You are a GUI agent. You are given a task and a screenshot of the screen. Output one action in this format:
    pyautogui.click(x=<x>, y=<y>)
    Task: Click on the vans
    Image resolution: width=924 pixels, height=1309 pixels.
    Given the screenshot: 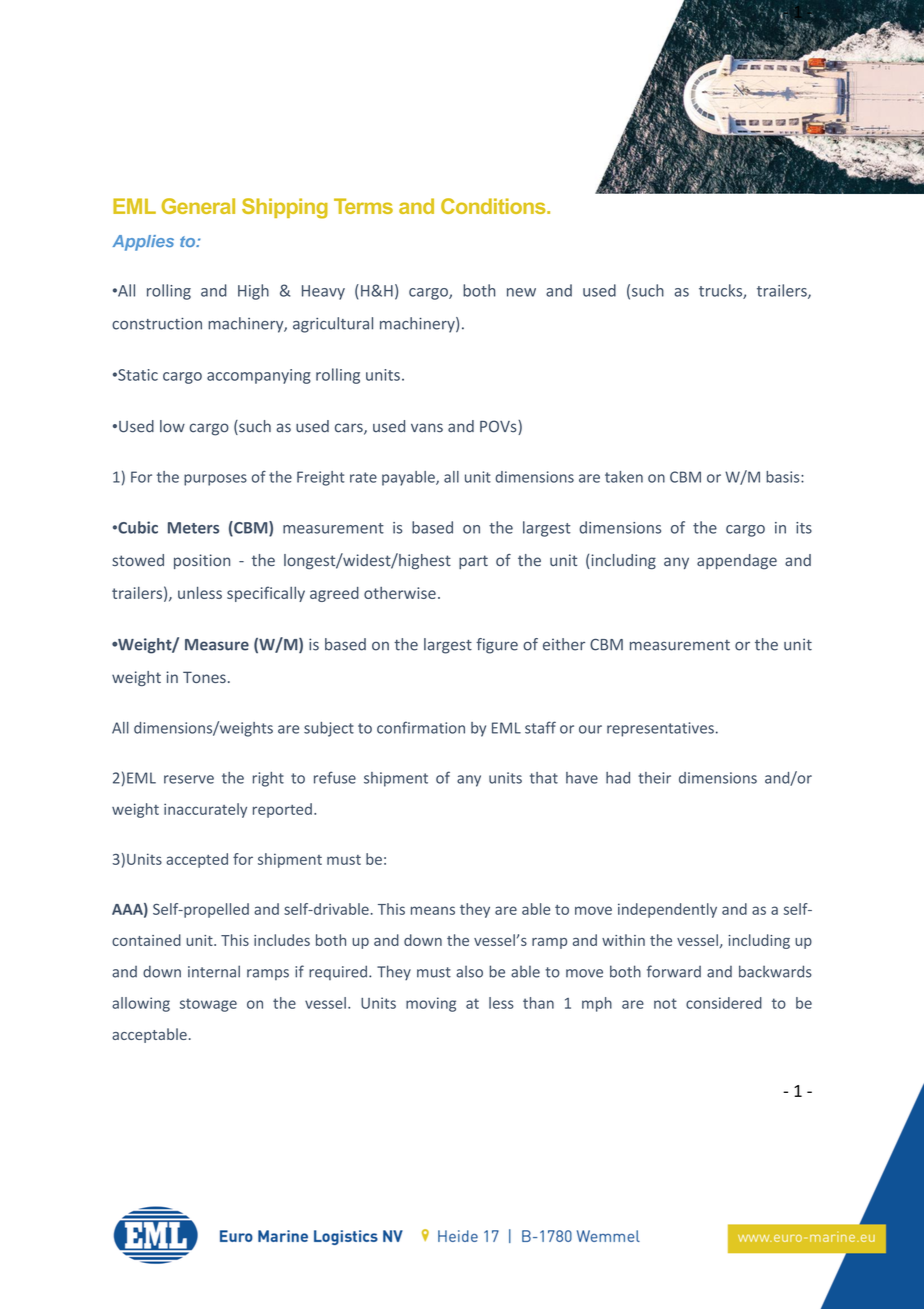 What is the action you would take?
    pyautogui.click(x=427, y=428)
